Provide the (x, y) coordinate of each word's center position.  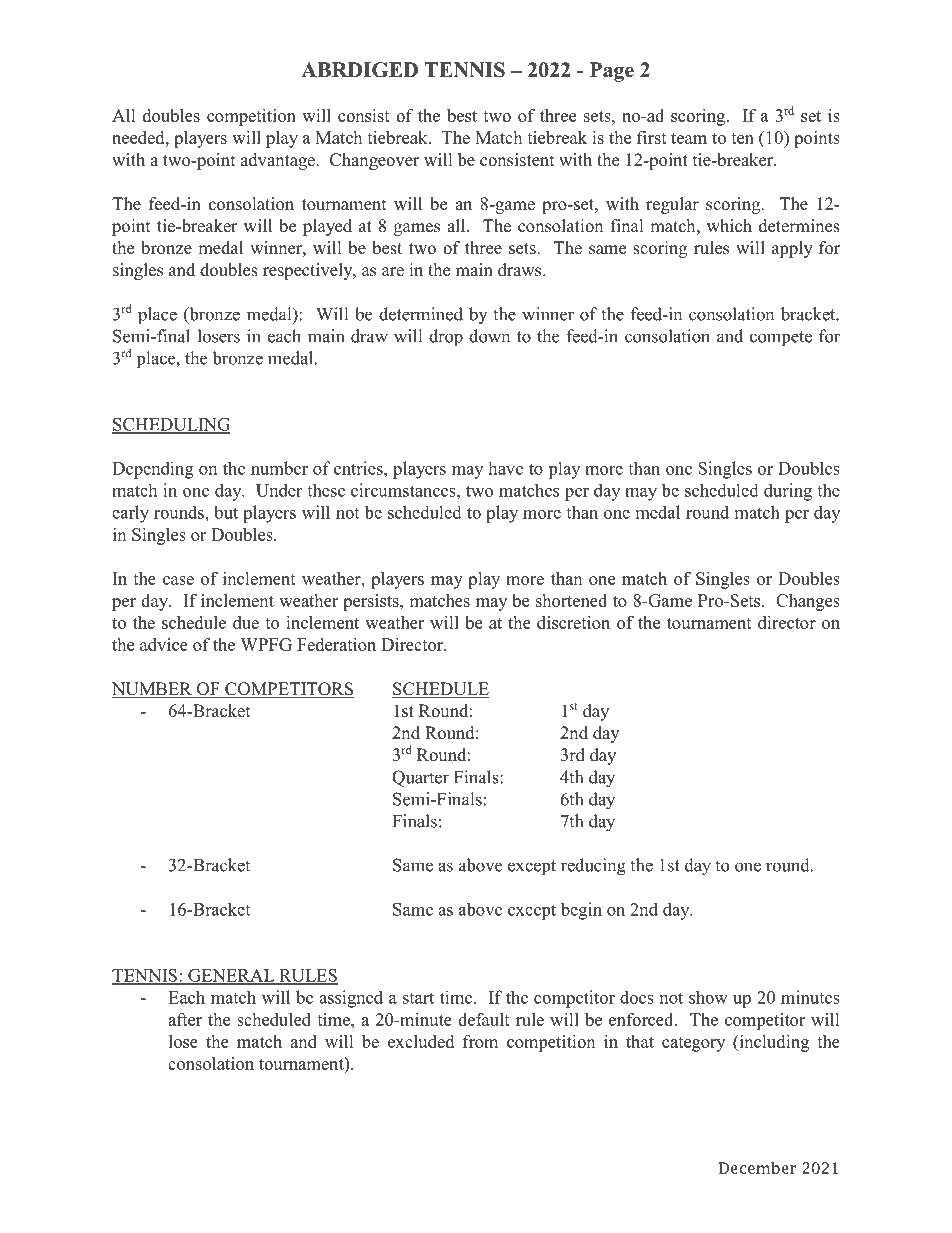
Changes (808, 602)
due (246, 622)
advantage (278, 161)
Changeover (375, 161)
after (185, 1019)
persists (372, 602)
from (480, 1041)
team (689, 138)
